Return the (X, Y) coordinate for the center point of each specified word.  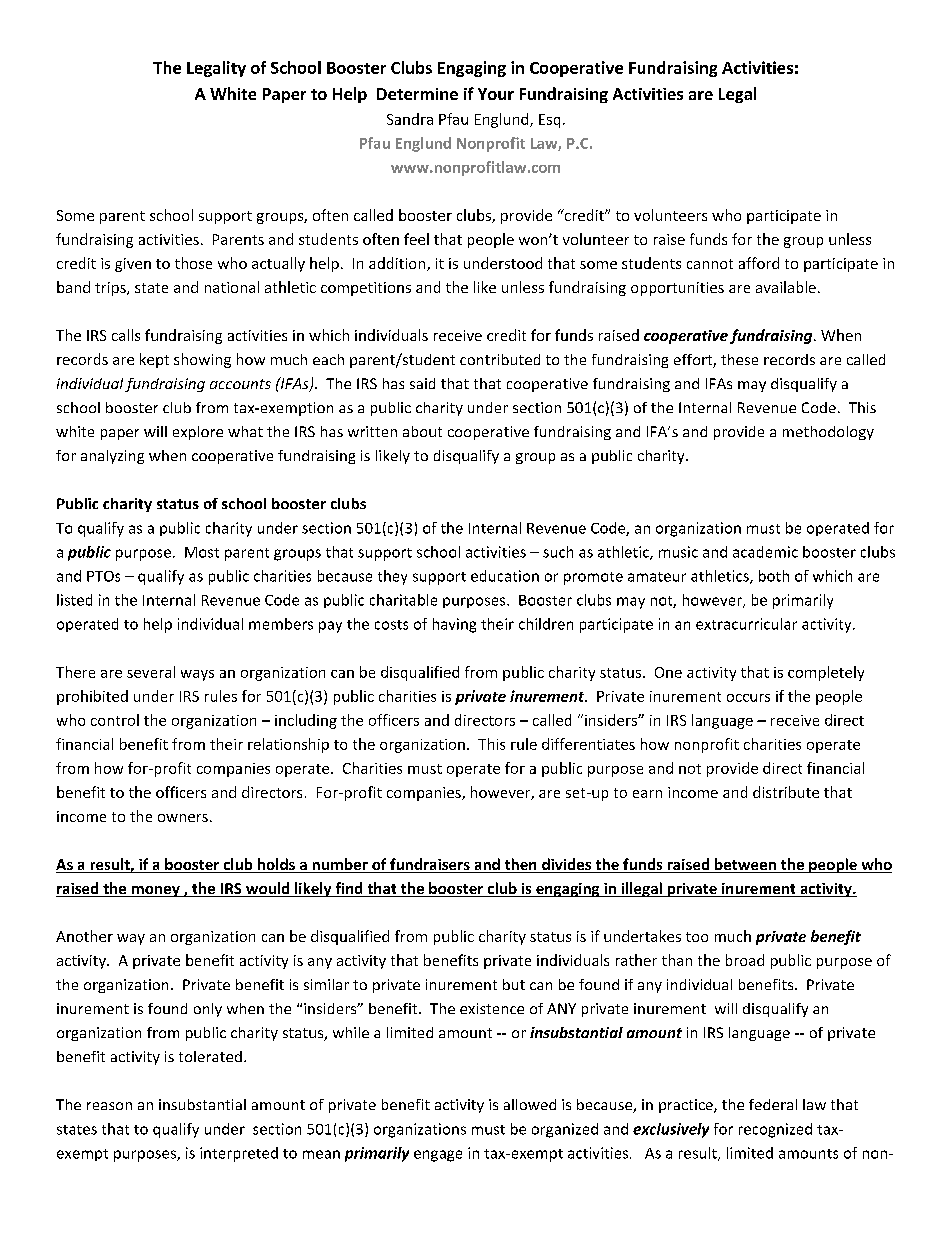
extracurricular (746, 624)
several (151, 672)
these (739, 359)
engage (438, 1156)
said (422, 383)
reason (109, 1106)
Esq (549, 121)
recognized (775, 1130)
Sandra (410, 119)
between (745, 865)
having (454, 625)
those (193, 263)
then (520, 865)
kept (154, 360)
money (155, 891)
